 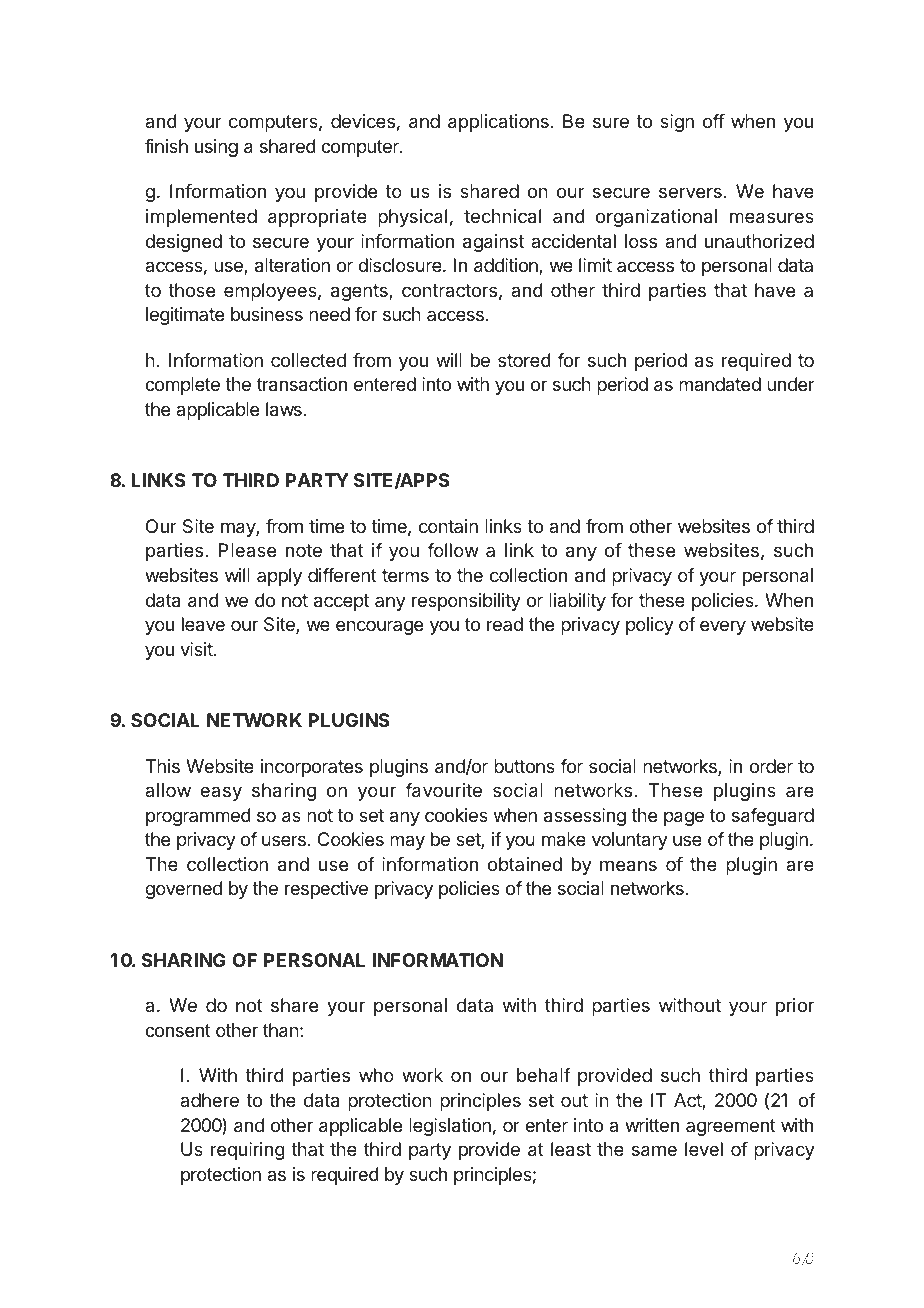 What do you see at coordinates (505, 624) in the document?
I see `read` at bounding box center [505, 624].
